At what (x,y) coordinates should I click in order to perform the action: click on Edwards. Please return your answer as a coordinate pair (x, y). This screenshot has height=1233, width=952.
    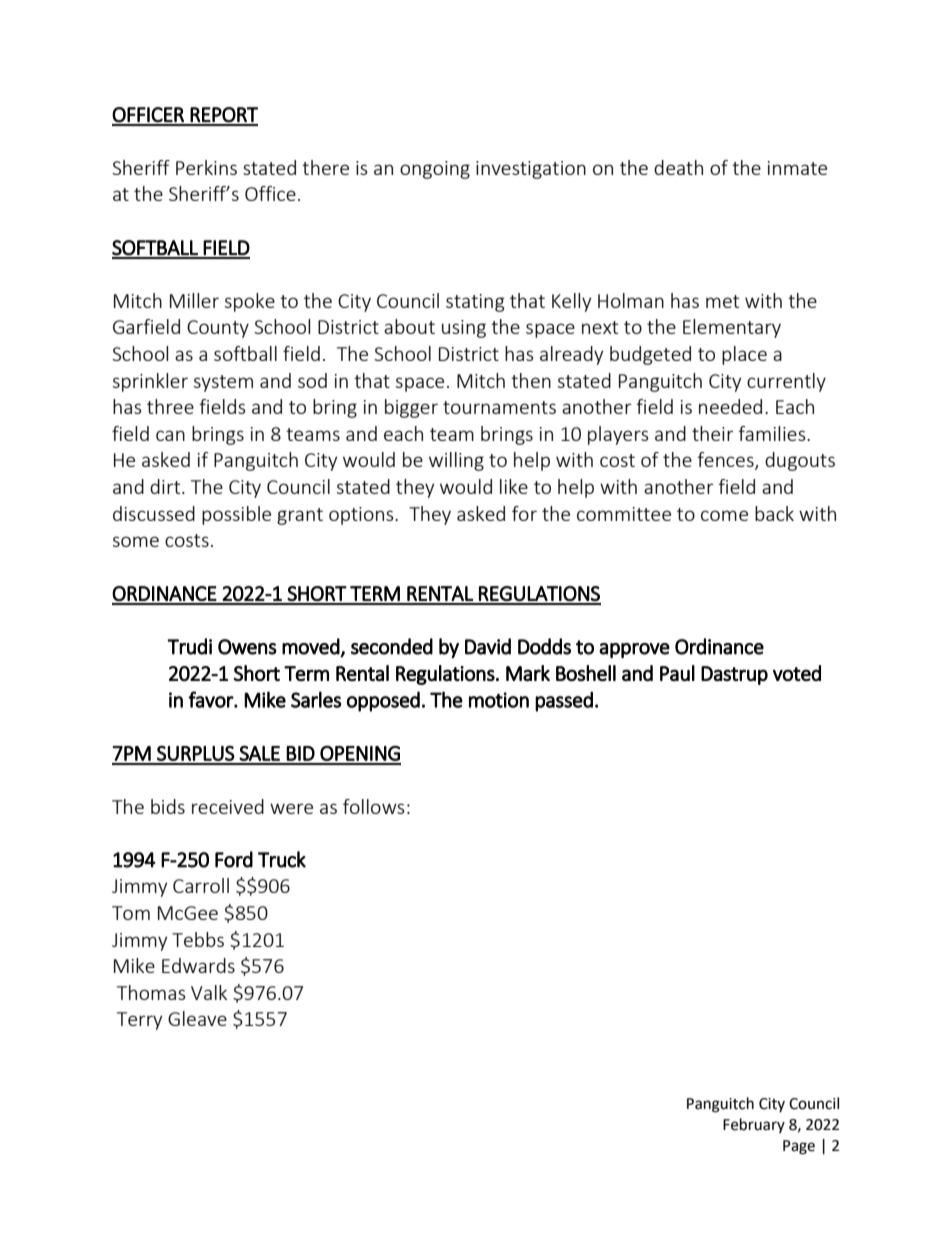
    Looking at the image, I should click on (198, 965).
